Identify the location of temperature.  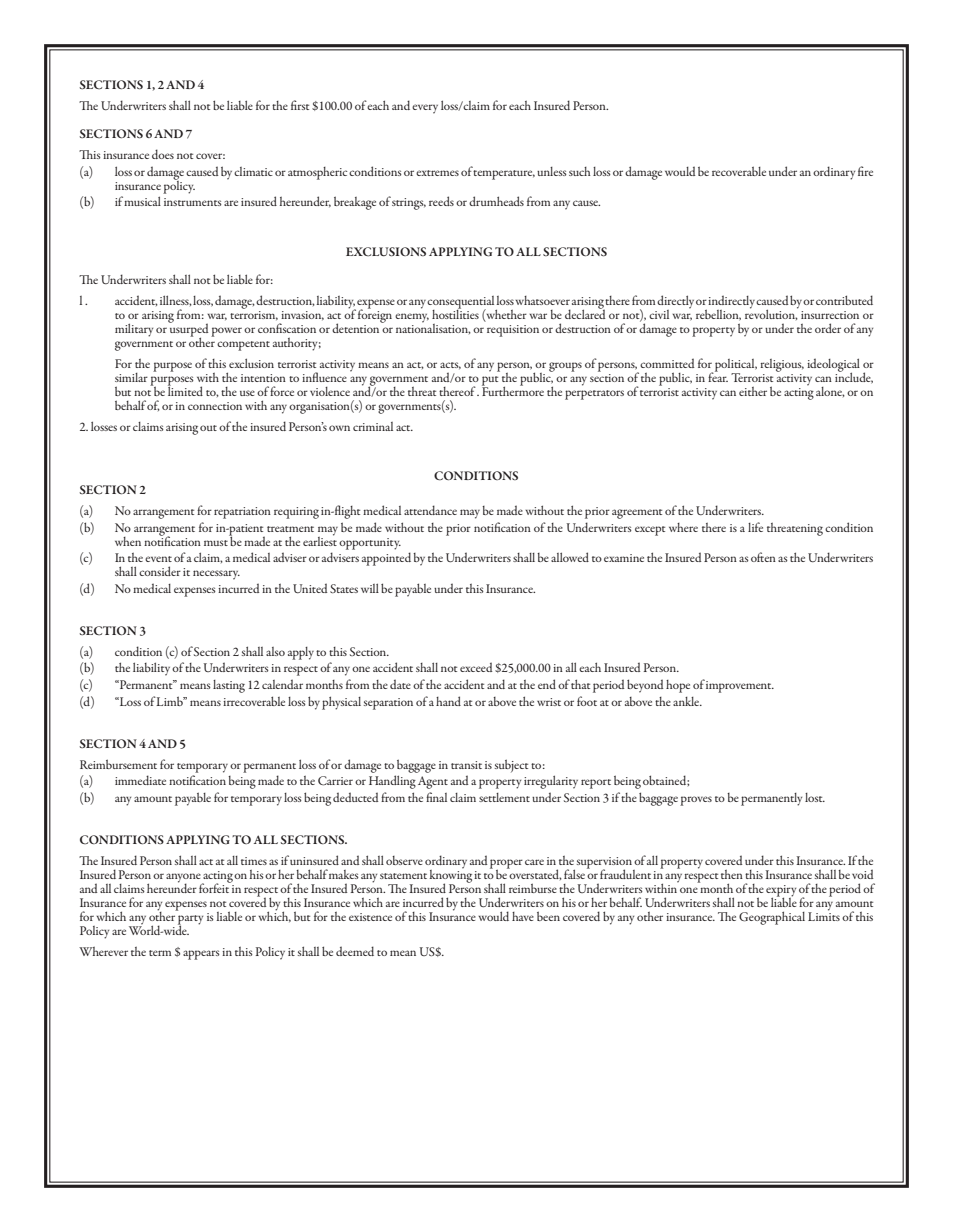
(504, 175).
